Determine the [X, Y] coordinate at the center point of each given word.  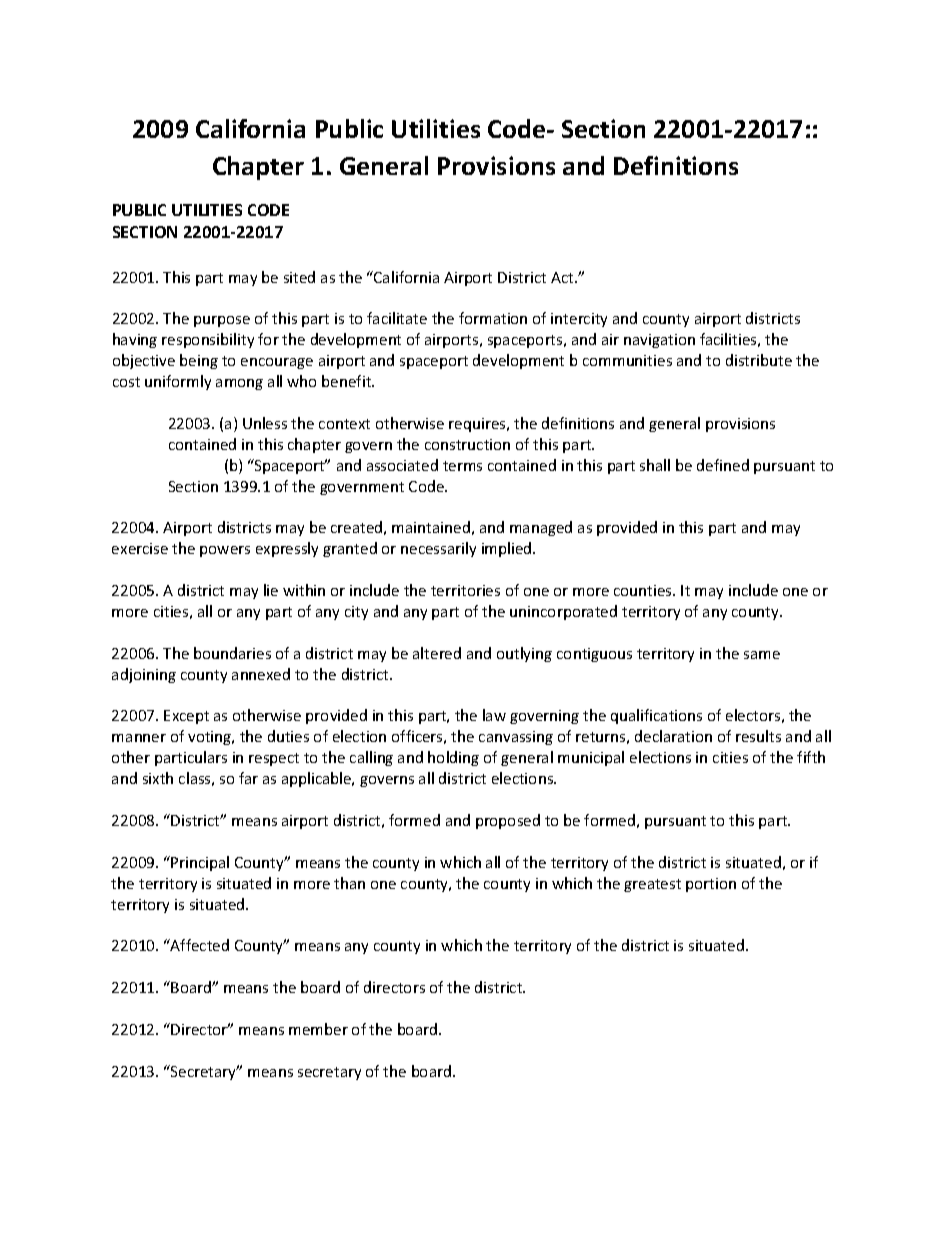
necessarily [438, 549]
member [318, 1029]
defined [723, 465]
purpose [222, 321]
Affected [199, 945]
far [248, 778]
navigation [659, 341]
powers [225, 551]
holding [453, 758]
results [758, 736]
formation [493, 318]
